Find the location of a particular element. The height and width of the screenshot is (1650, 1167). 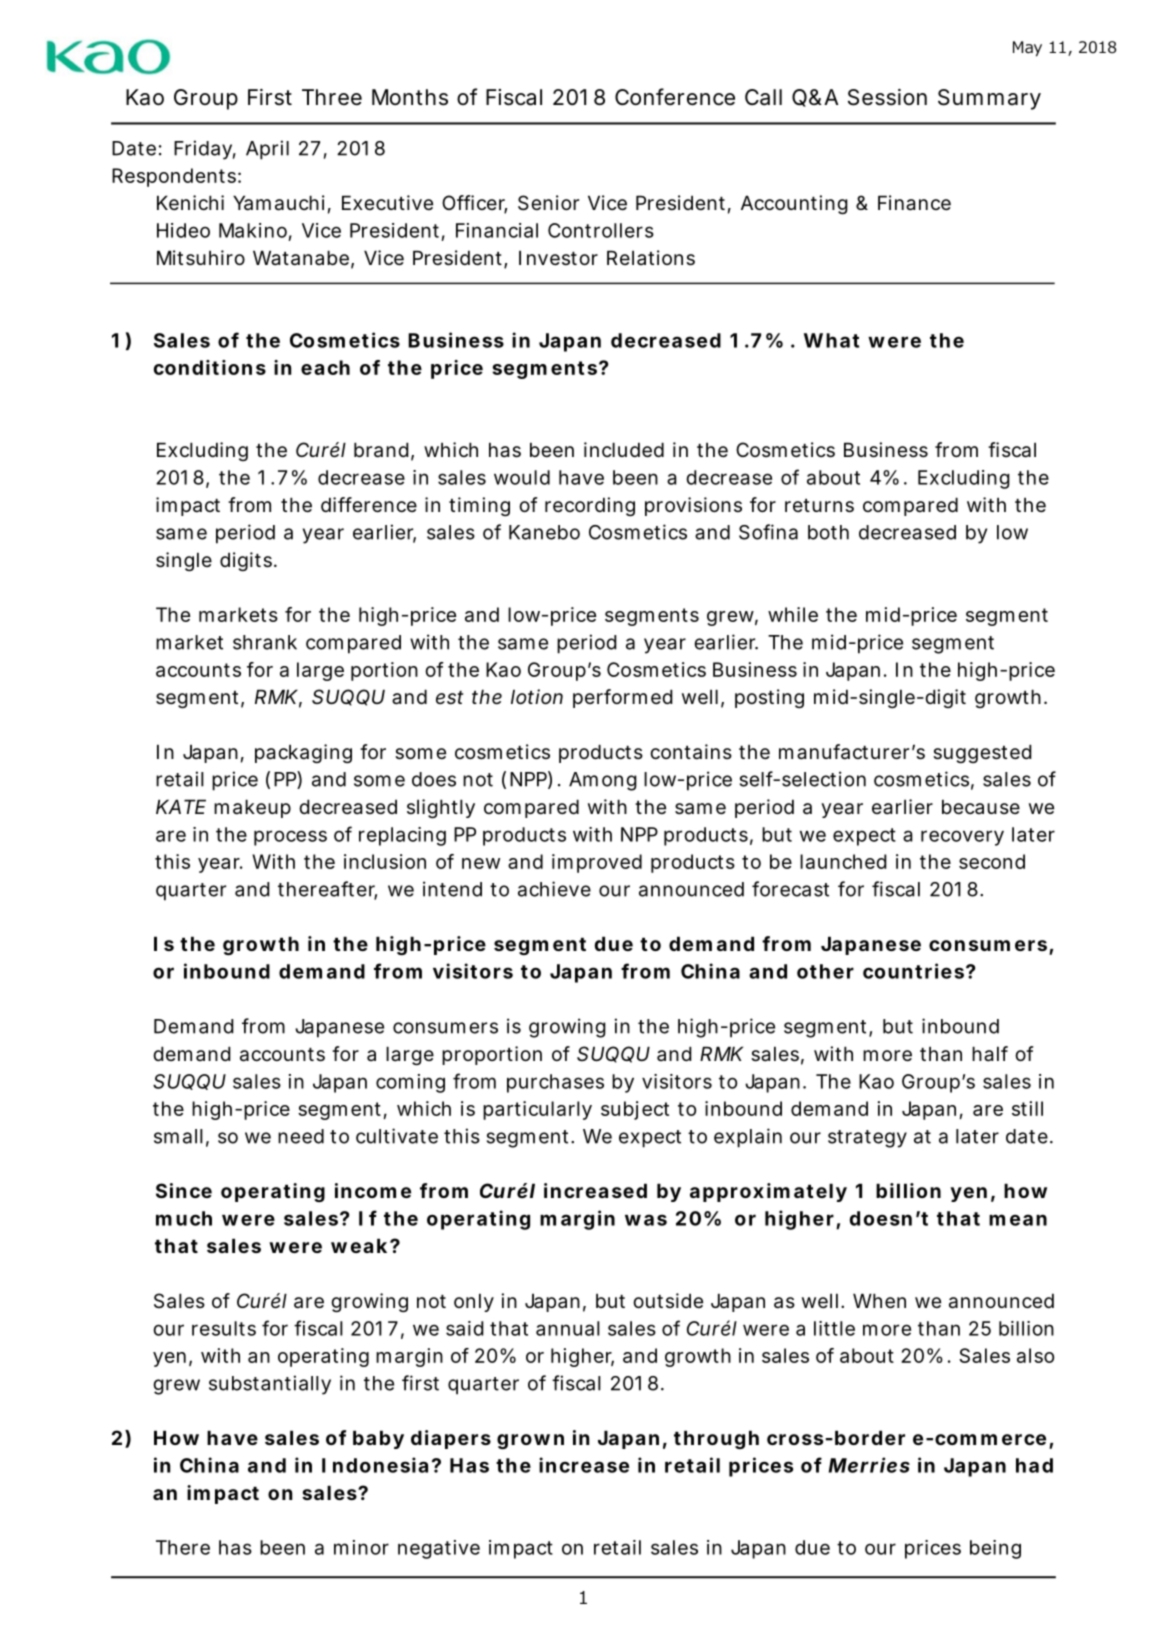

Session is located at coordinates (887, 97).
